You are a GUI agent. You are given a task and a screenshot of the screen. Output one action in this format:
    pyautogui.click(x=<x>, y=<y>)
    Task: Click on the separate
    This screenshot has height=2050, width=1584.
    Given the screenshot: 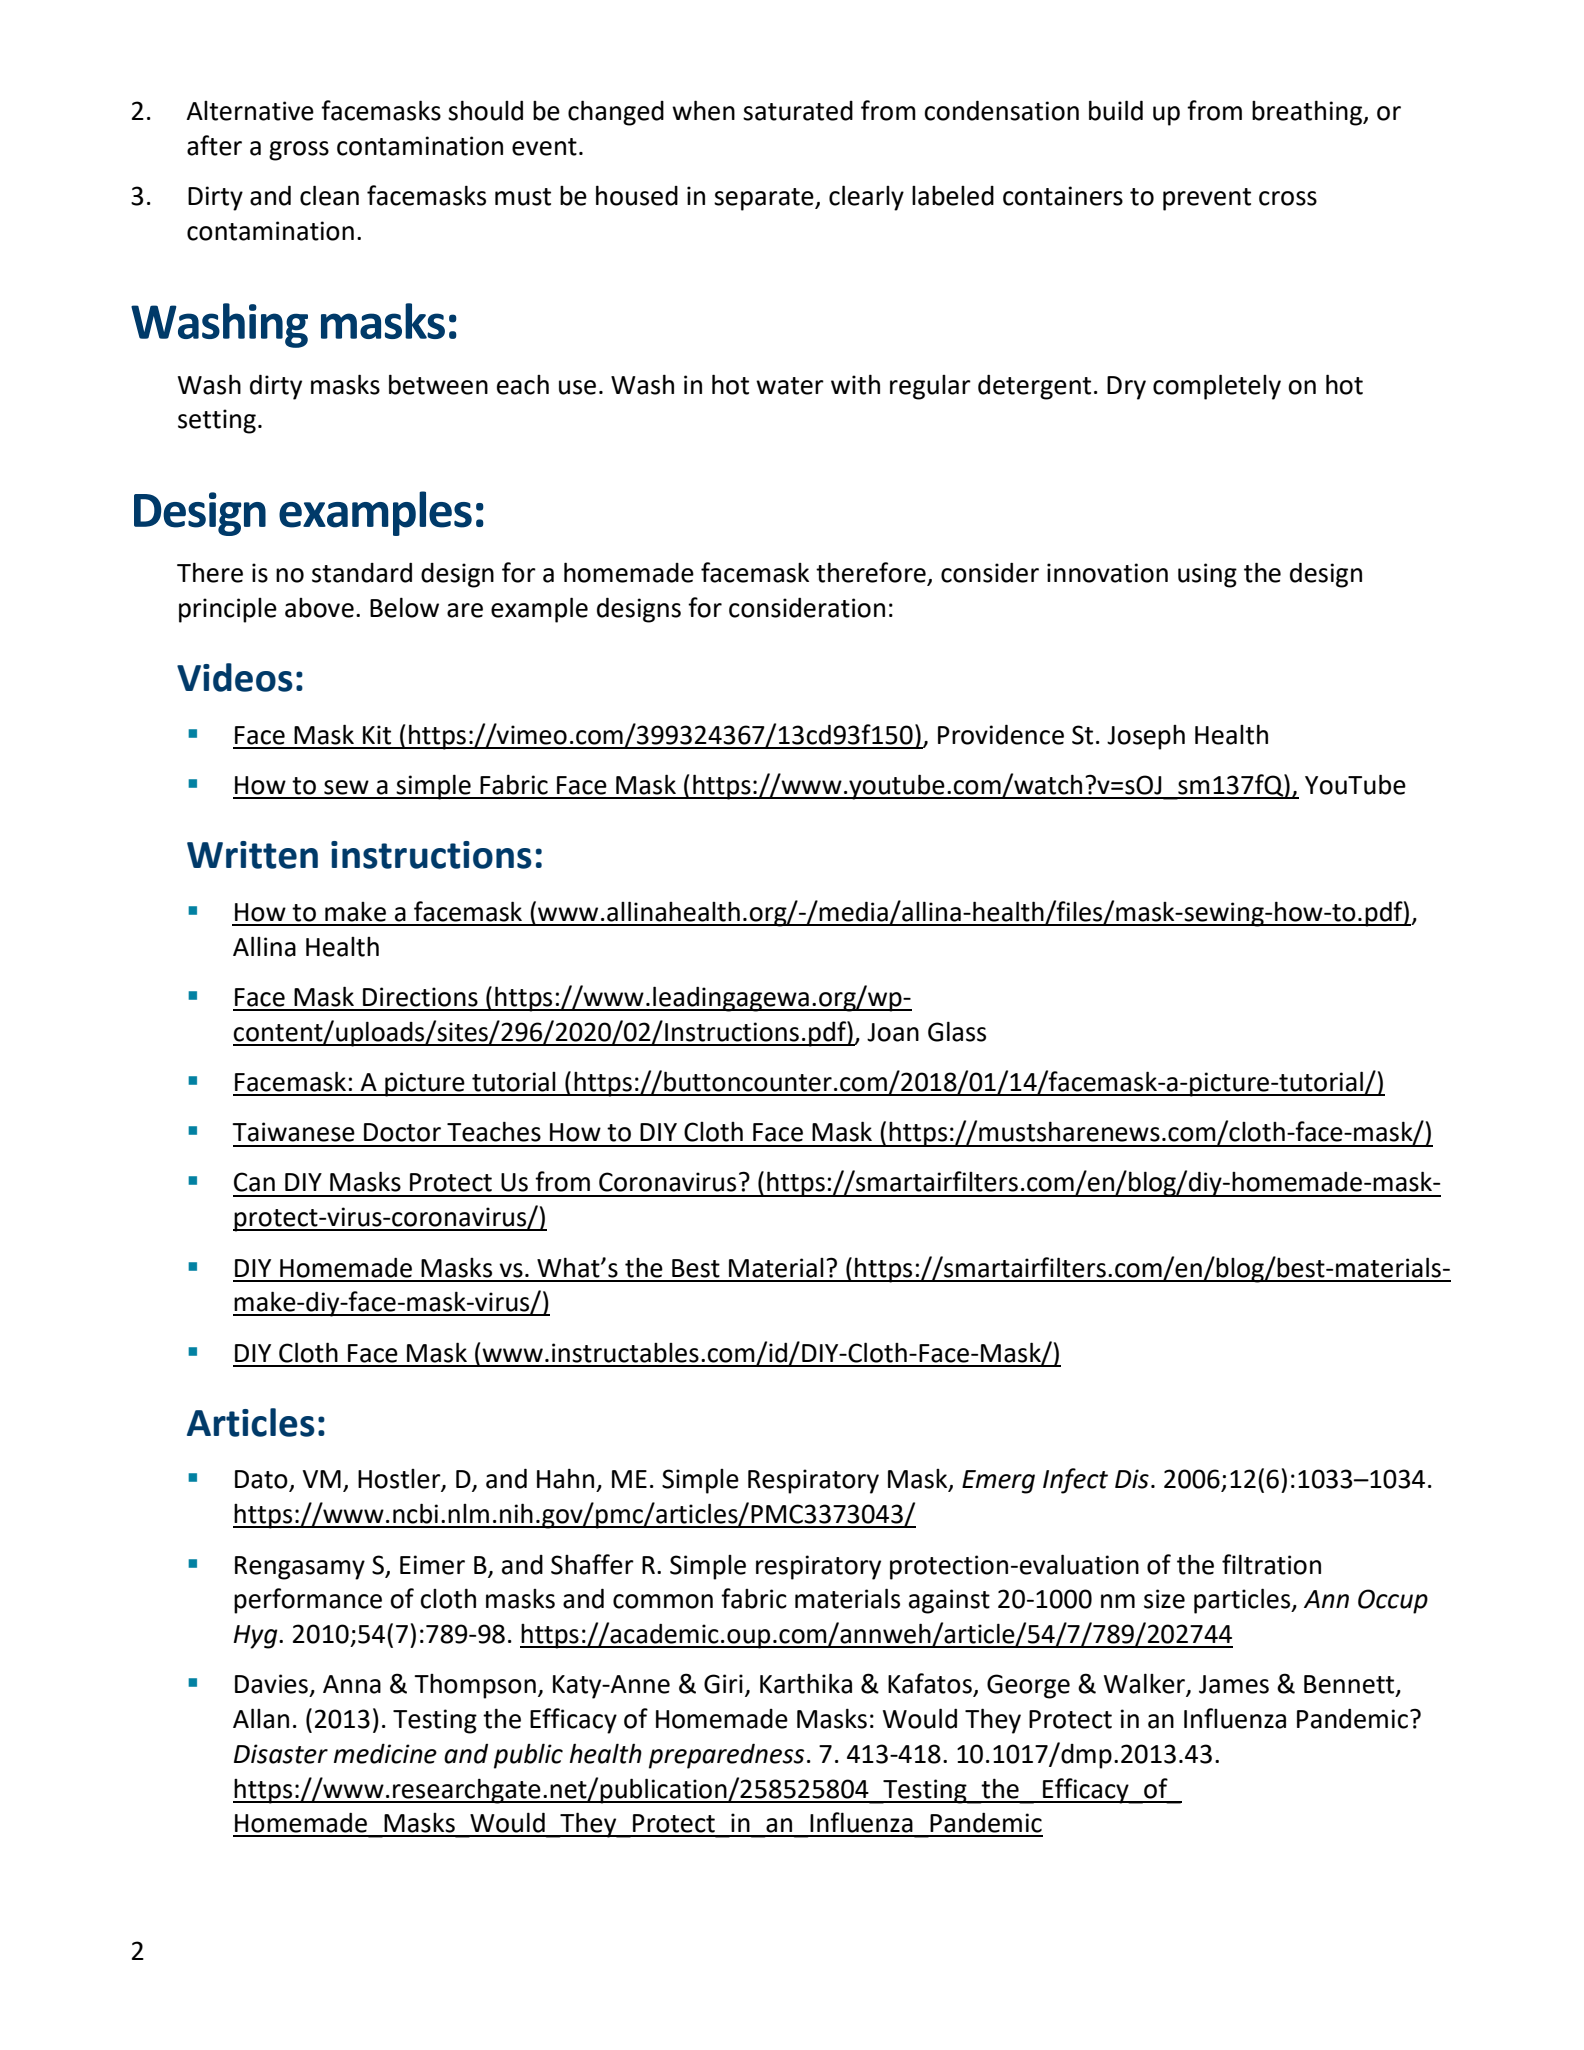 What is the action you would take?
    pyautogui.click(x=765, y=199)
